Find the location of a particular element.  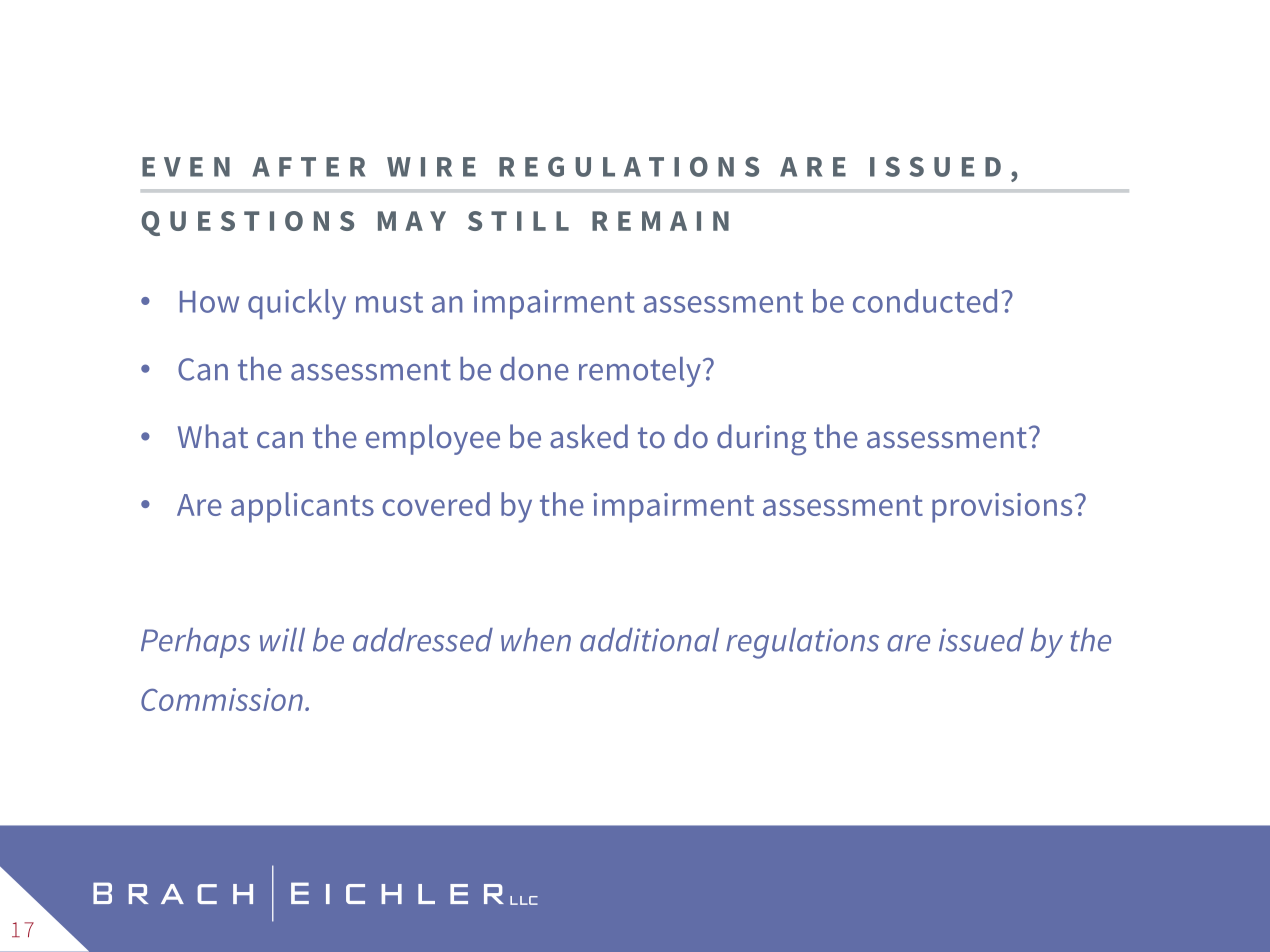

additional is located at coordinates (649, 640).
